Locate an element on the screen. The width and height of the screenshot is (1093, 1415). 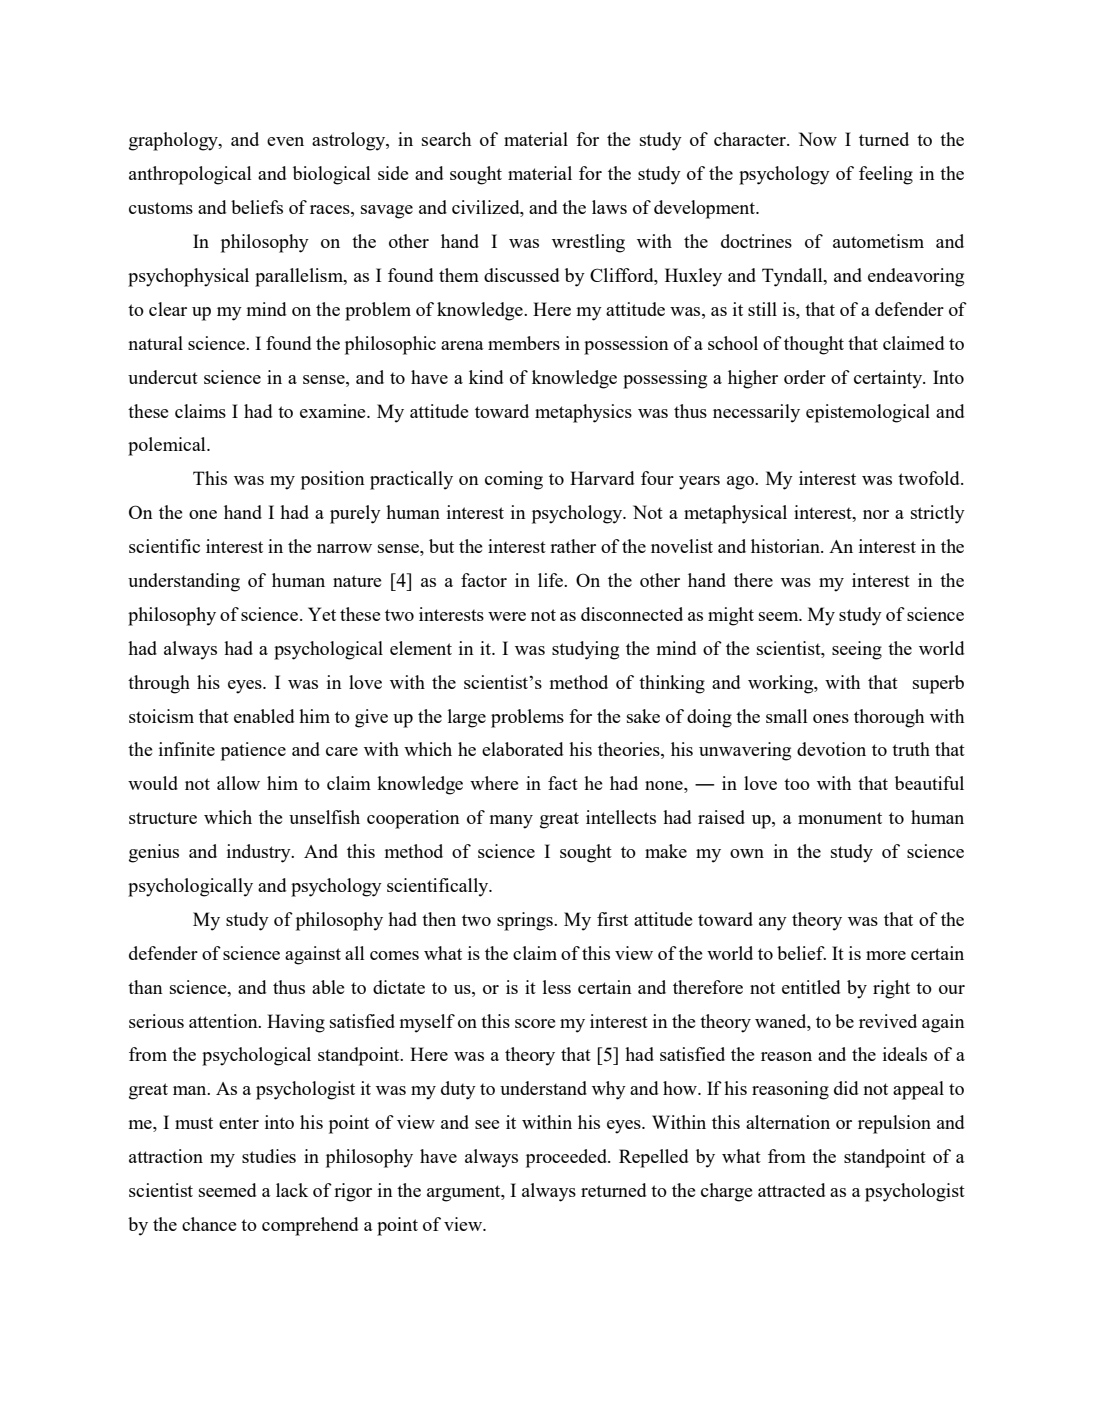
proceeded is located at coordinates (567, 1158).
